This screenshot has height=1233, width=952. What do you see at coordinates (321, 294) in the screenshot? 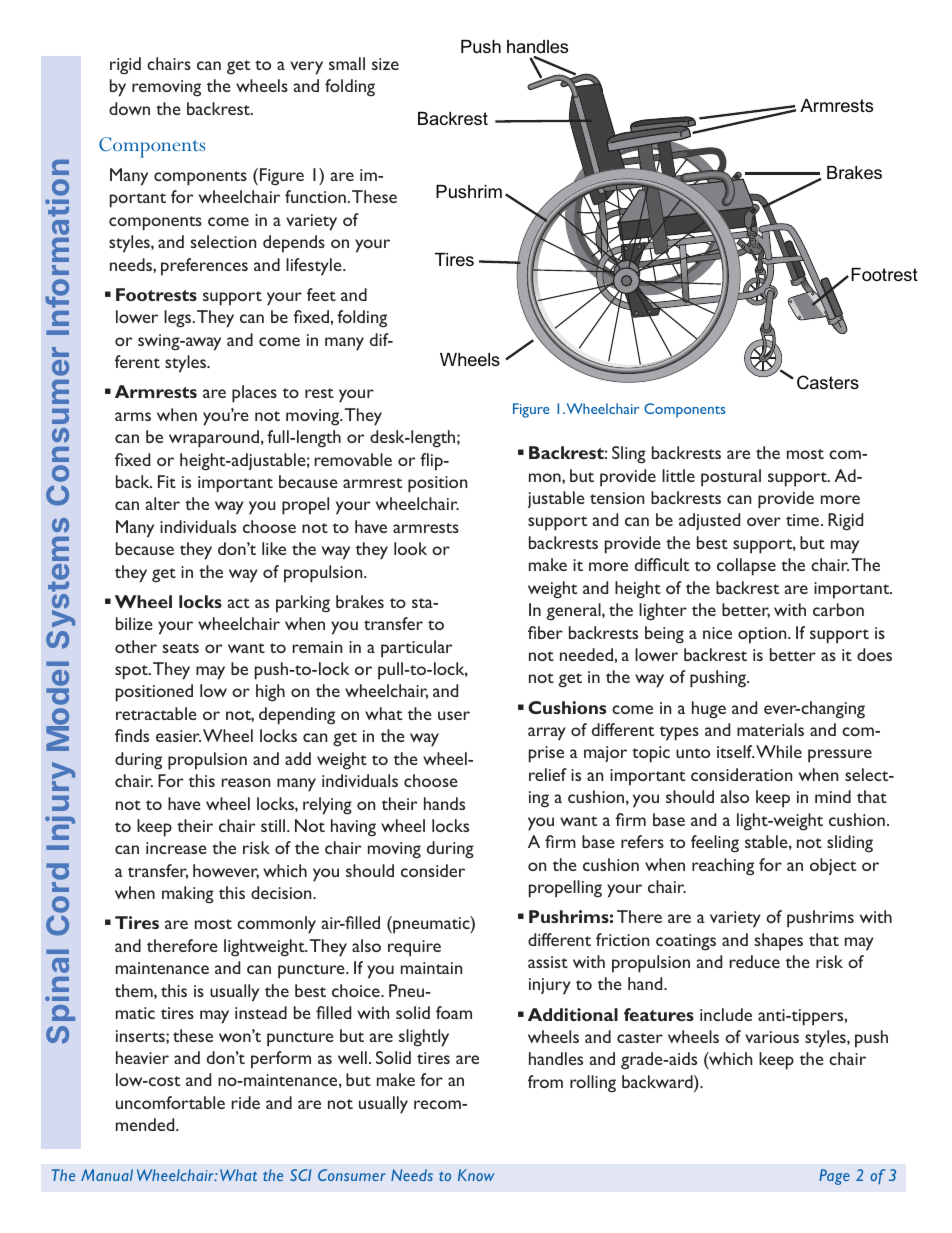
I see `feet` at bounding box center [321, 294].
